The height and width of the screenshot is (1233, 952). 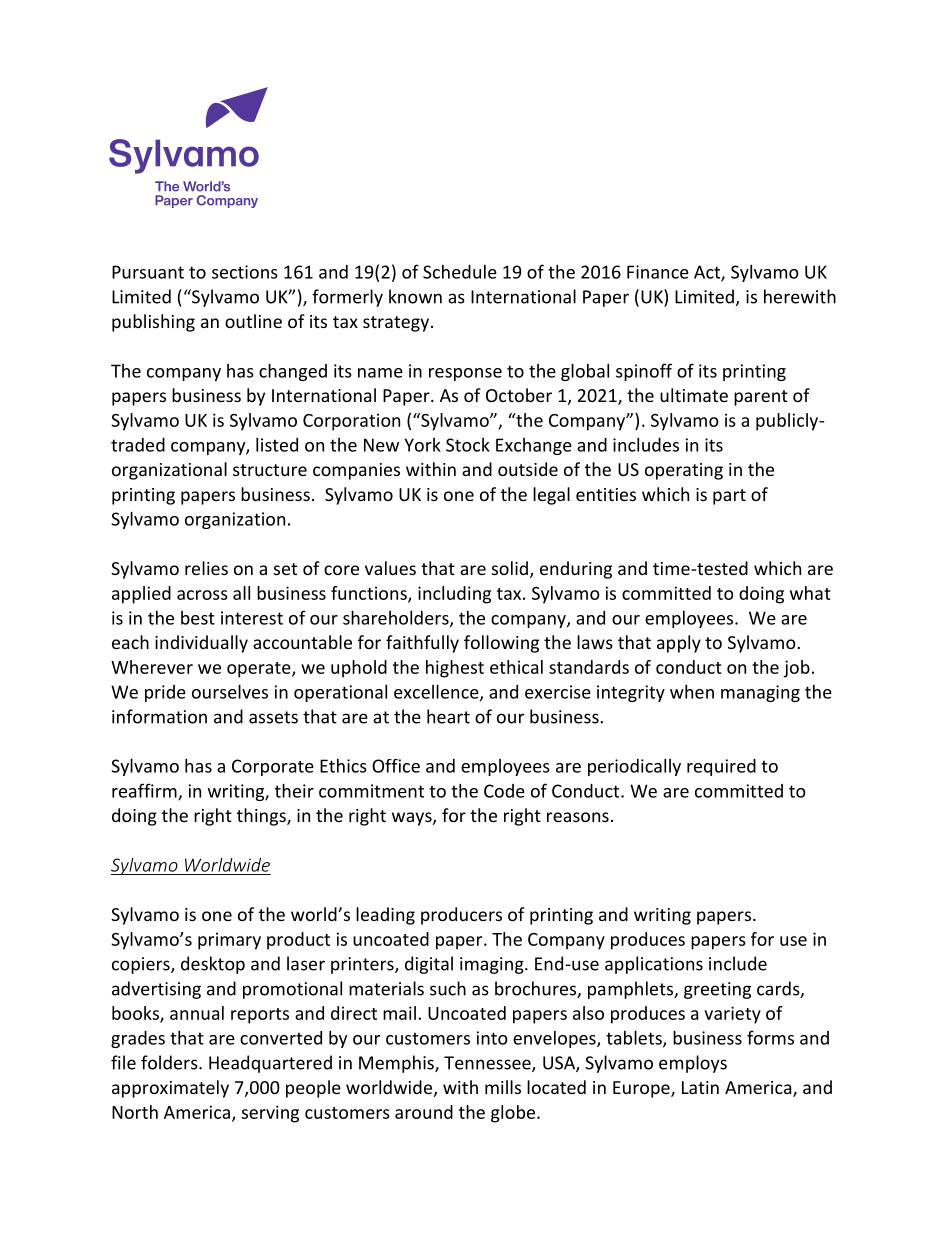 What do you see at coordinates (658, 272) in the screenshot?
I see `Finance` at bounding box center [658, 272].
